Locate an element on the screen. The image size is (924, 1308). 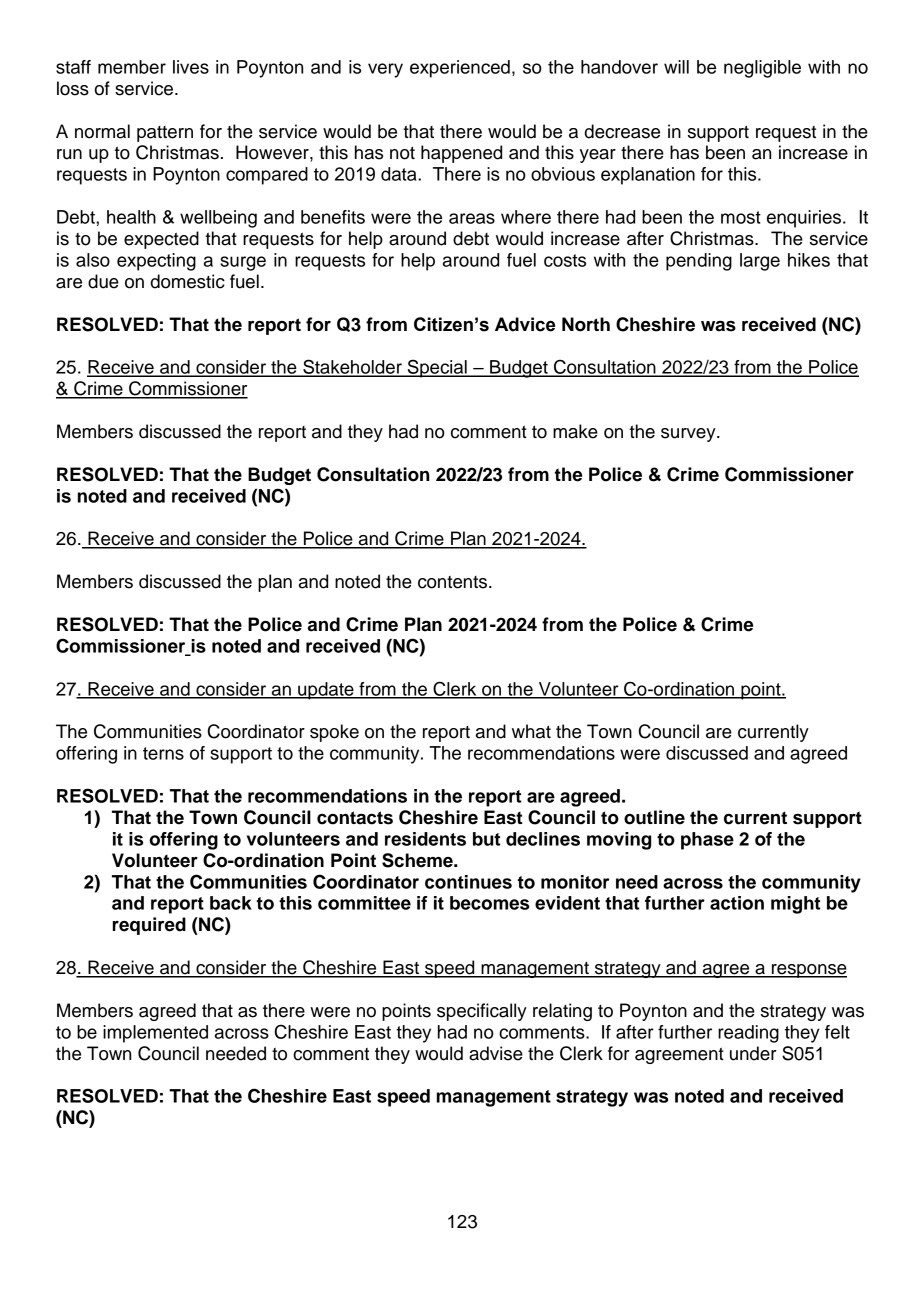
Special is located at coordinates (437, 368).
